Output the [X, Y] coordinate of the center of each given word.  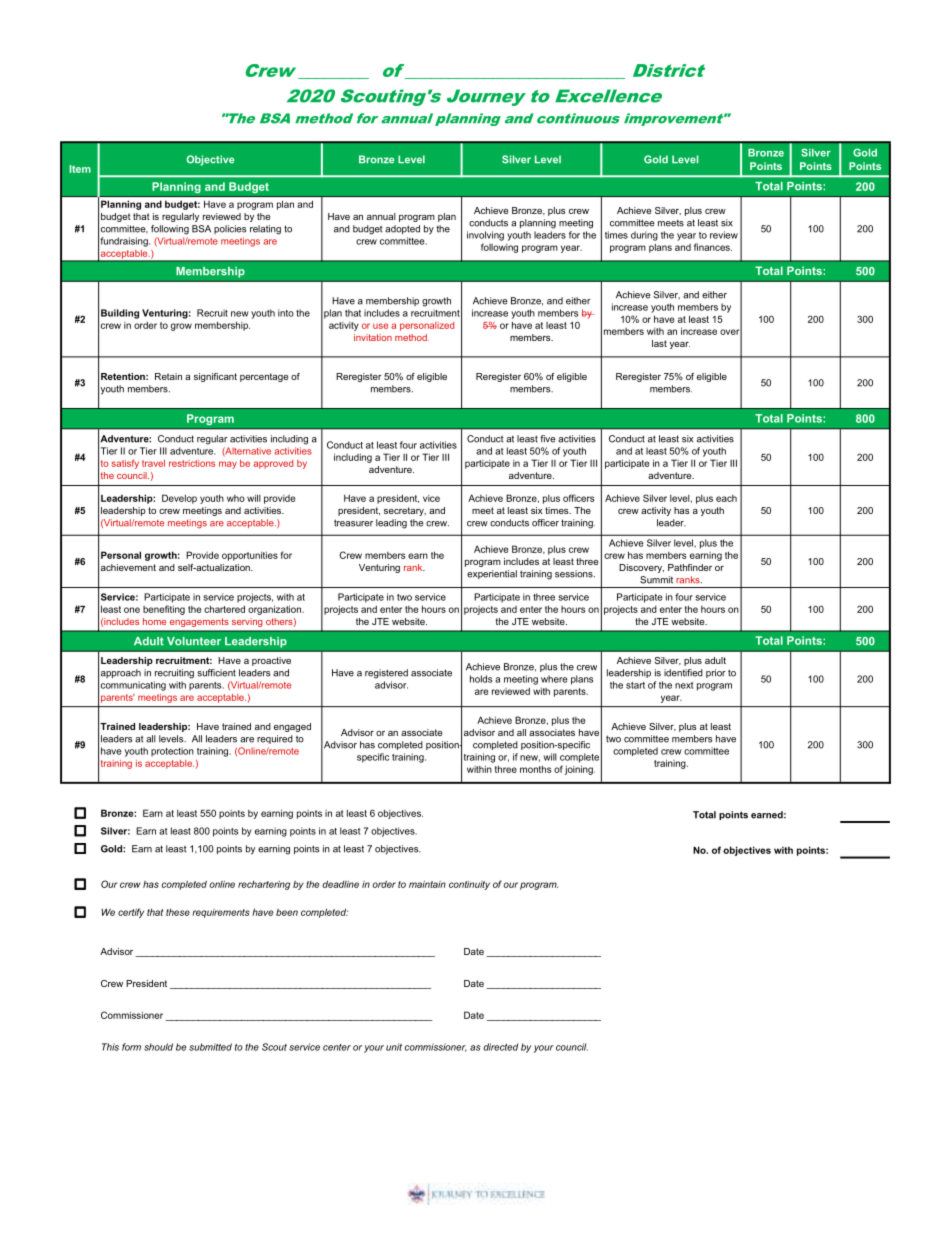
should [158, 1047]
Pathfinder [690, 567]
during [644, 236]
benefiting [164, 610]
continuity [469, 885]
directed [500, 1047]
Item [80, 169]
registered [386, 674]
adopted [402, 229]
